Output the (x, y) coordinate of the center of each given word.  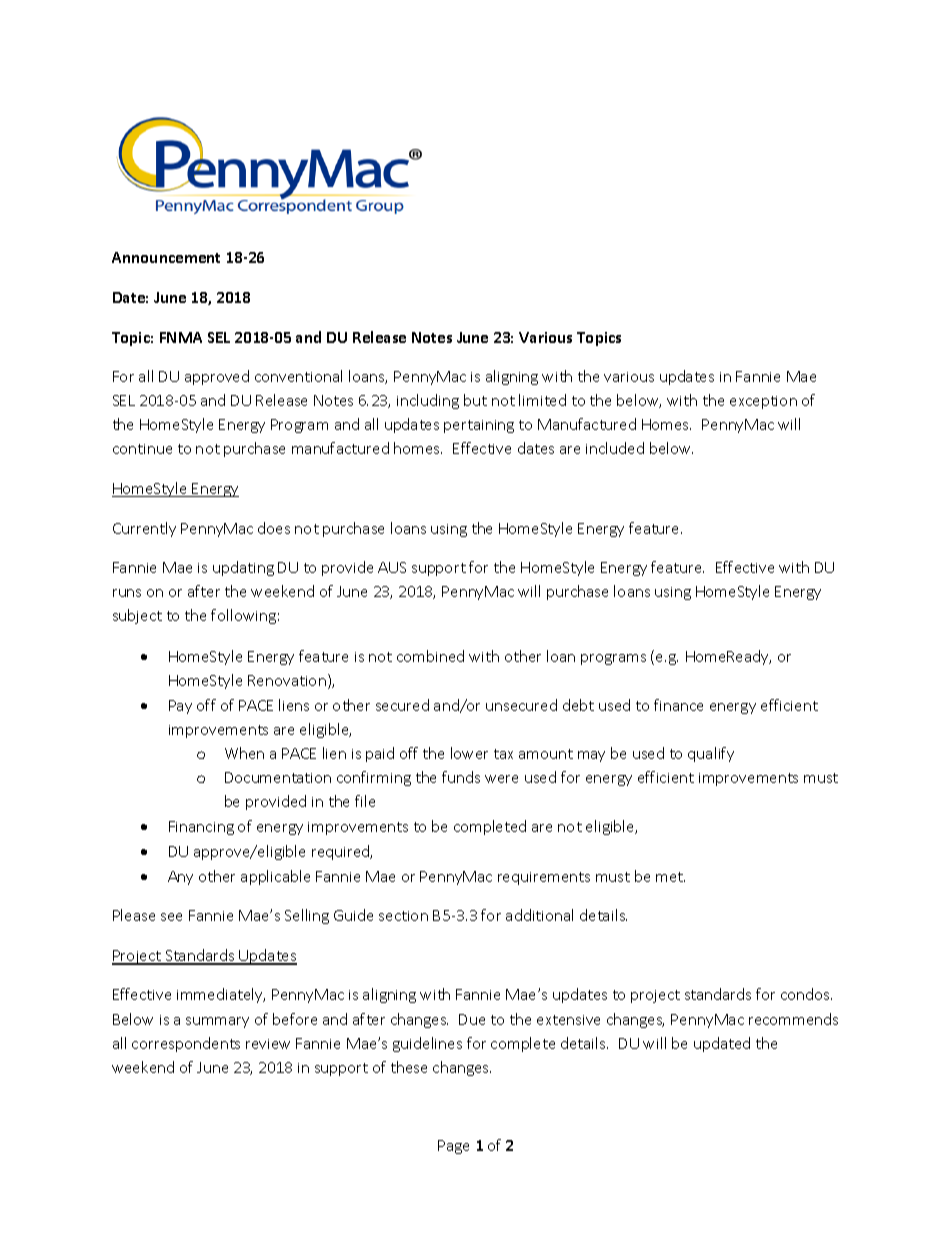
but (475, 400)
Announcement (166, 257)
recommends (793, 1019)
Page (453, 1147)
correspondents (186, 1044)
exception (763, 402)
